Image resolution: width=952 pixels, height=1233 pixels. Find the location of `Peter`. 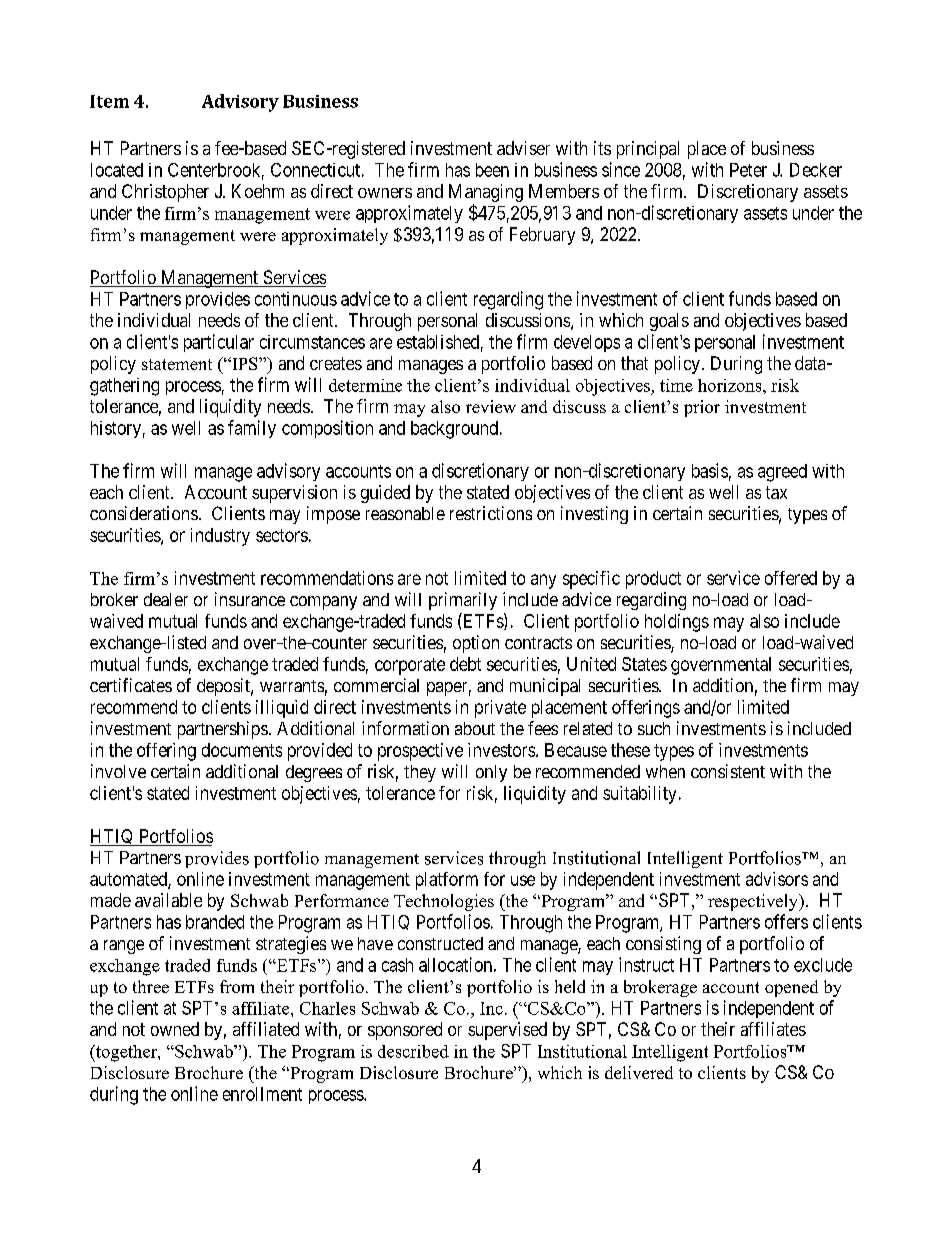

Peter is located at coordinates (748, 170).
